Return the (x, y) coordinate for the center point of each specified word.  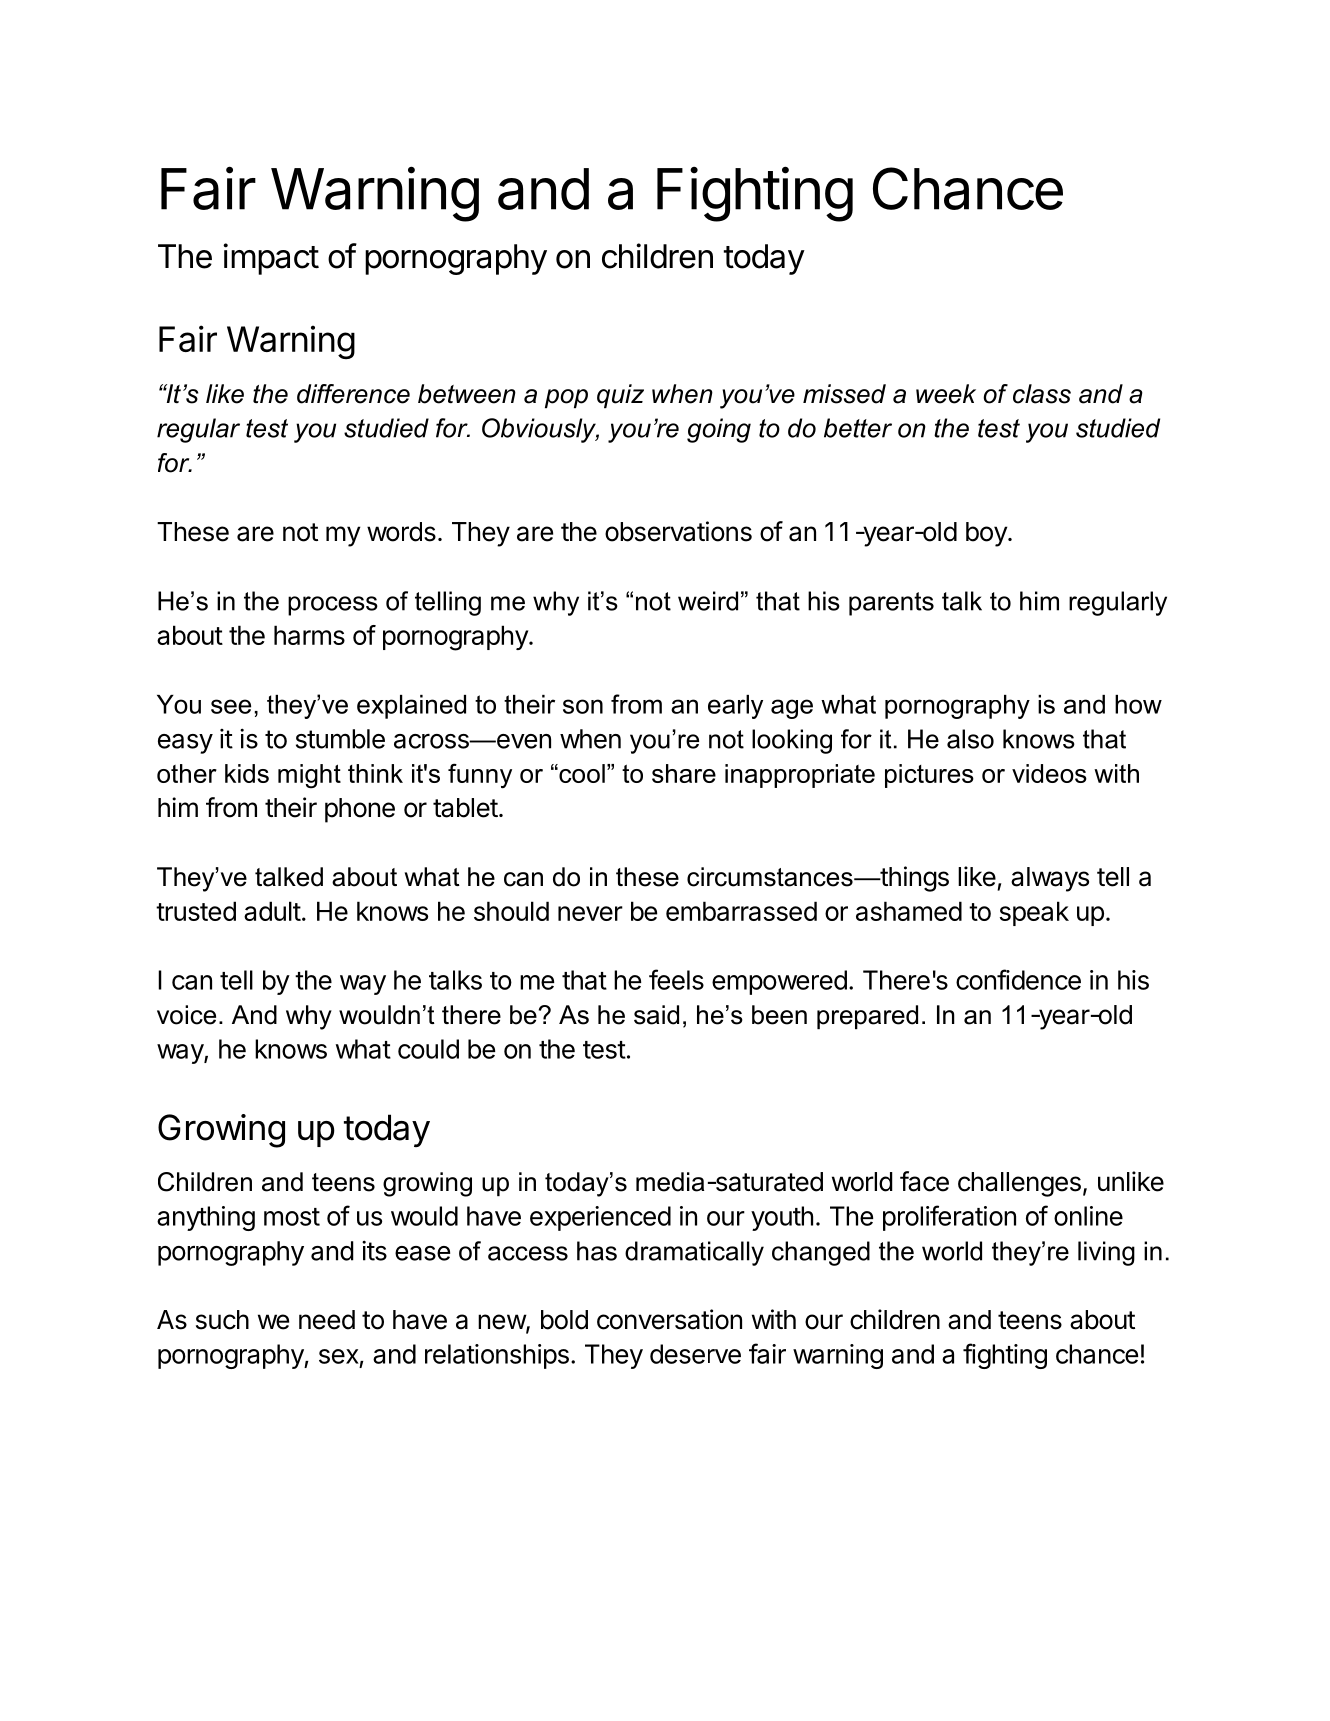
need (327, 1320)
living (1106, 1253)
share (684, 773)
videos (1049, 773)
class (1042, 394)
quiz (620, 396)
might (309, 776)
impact (271, 259)
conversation (669, 1319)
